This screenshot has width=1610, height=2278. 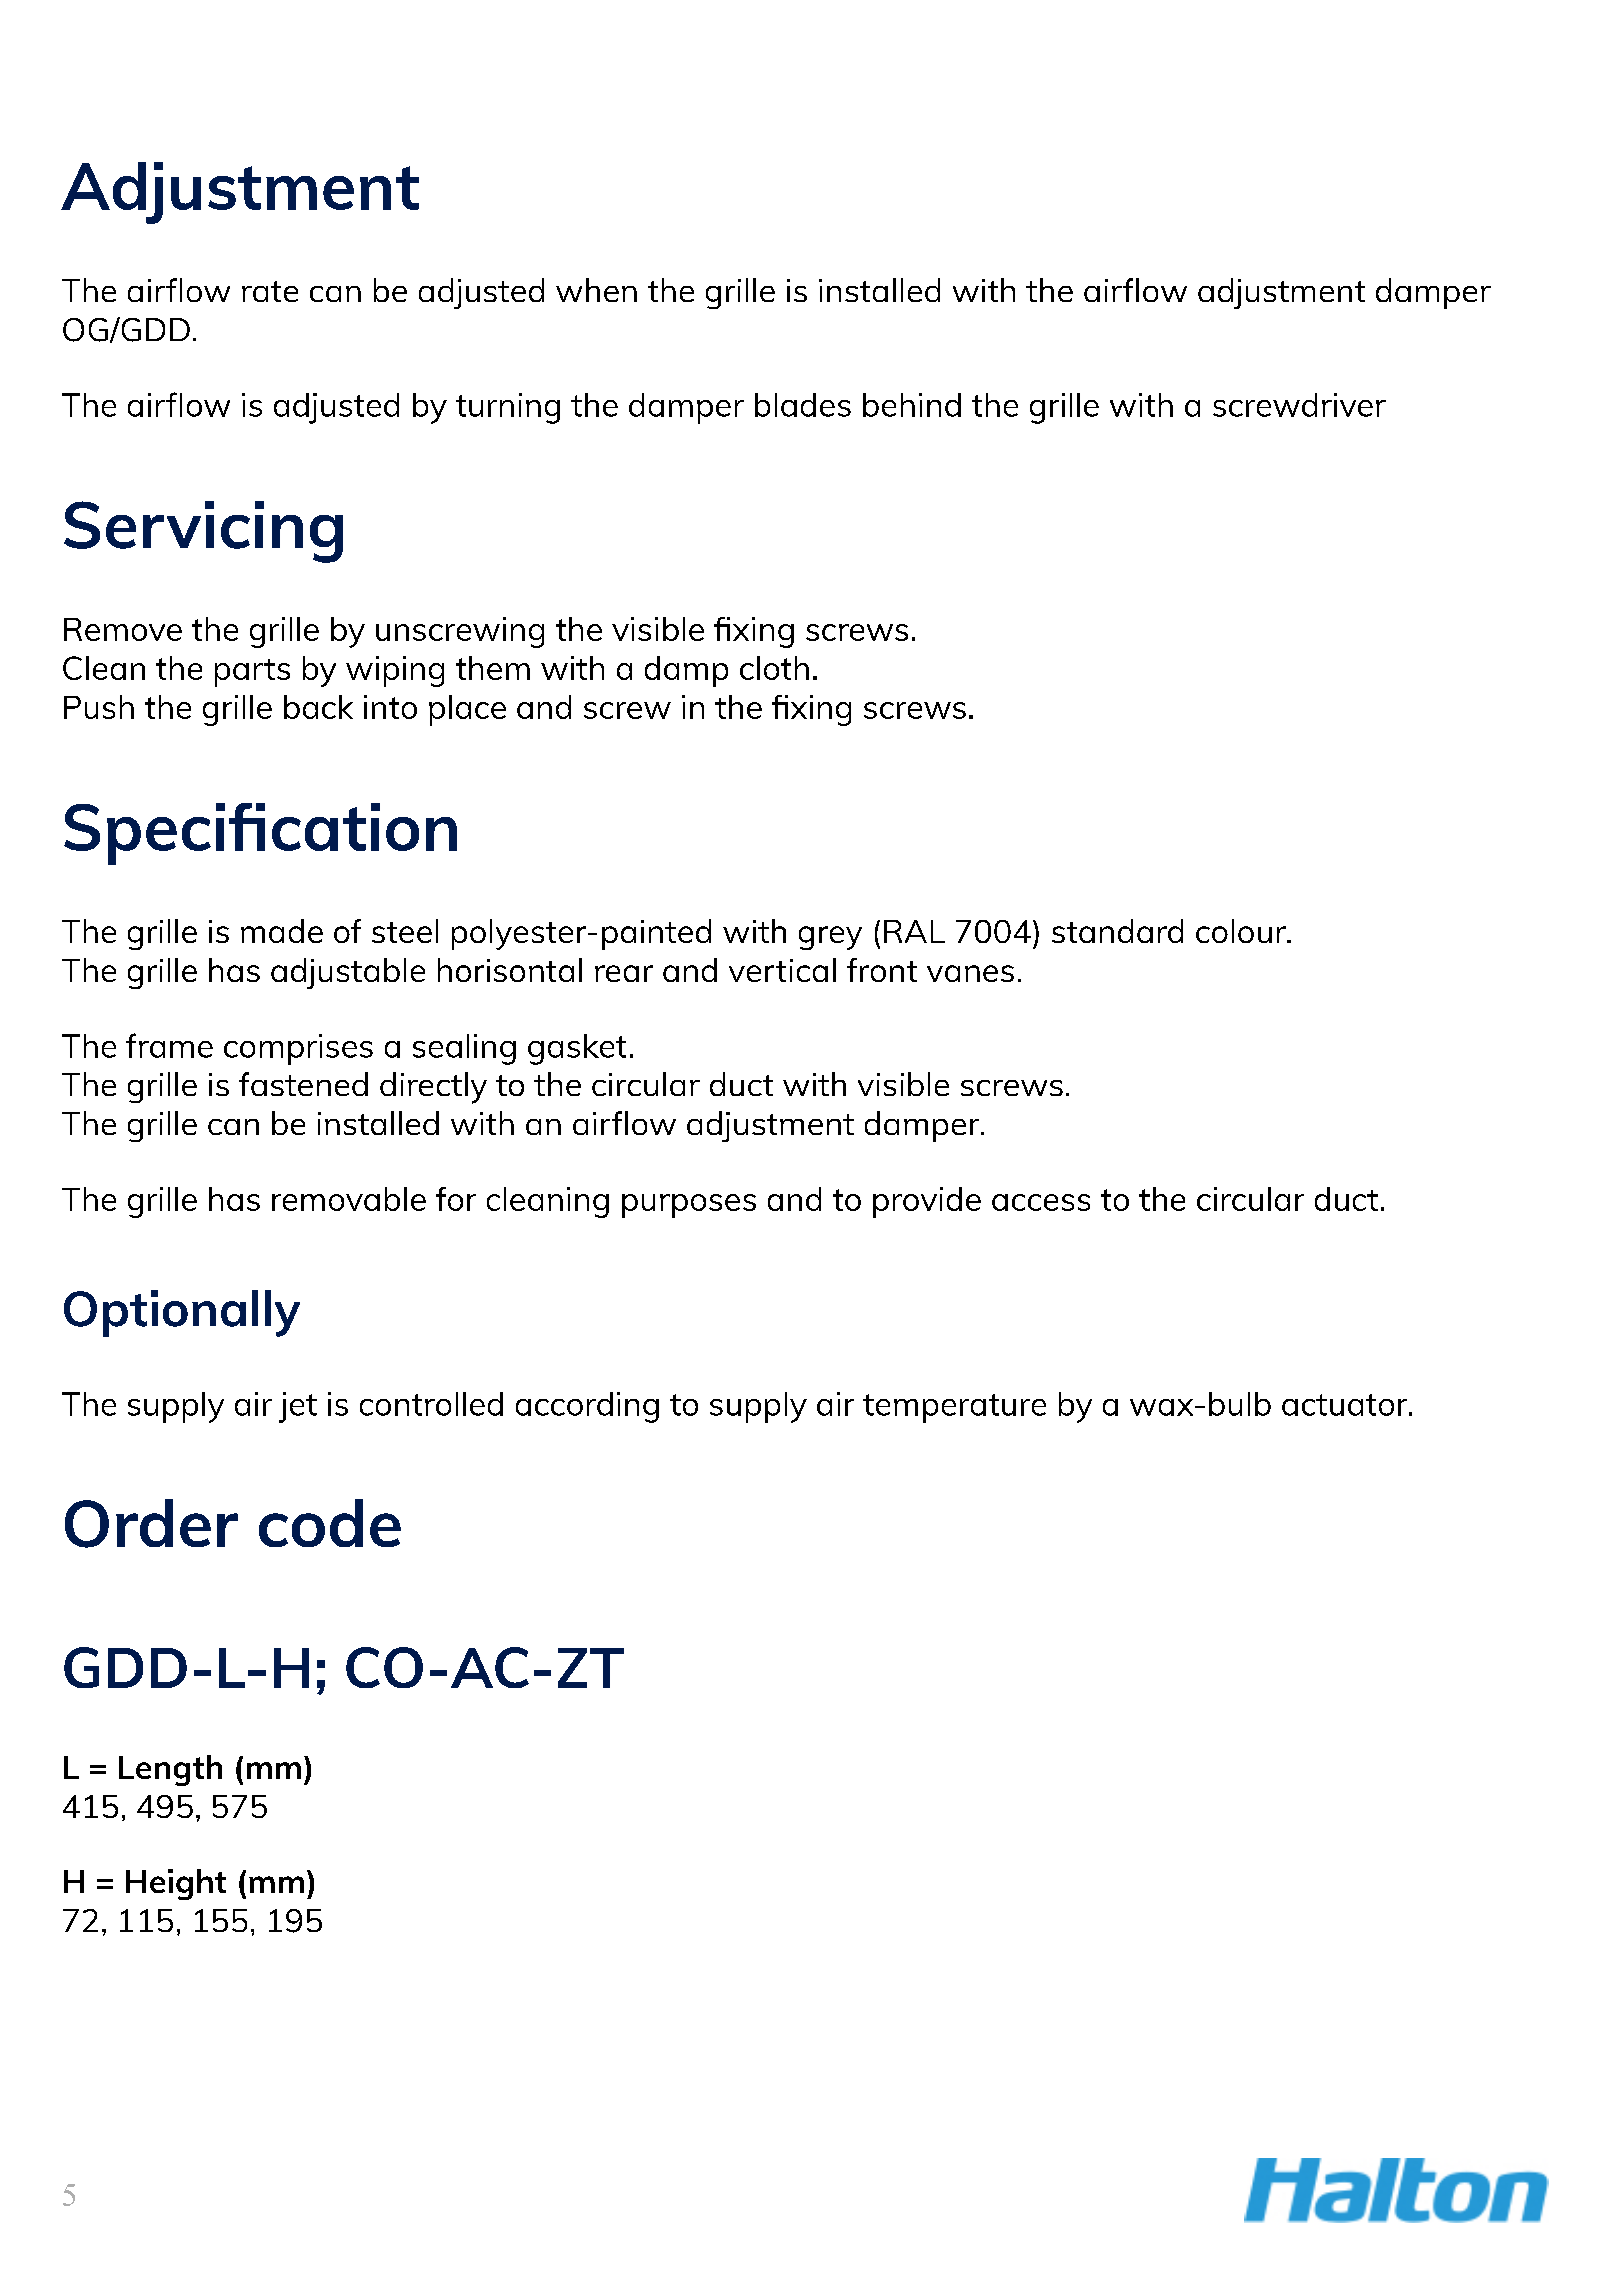 What do you see at coordinates (182, 1313) in the screenshot?
I see `Optionally` at bounding box center [182, 1313].
